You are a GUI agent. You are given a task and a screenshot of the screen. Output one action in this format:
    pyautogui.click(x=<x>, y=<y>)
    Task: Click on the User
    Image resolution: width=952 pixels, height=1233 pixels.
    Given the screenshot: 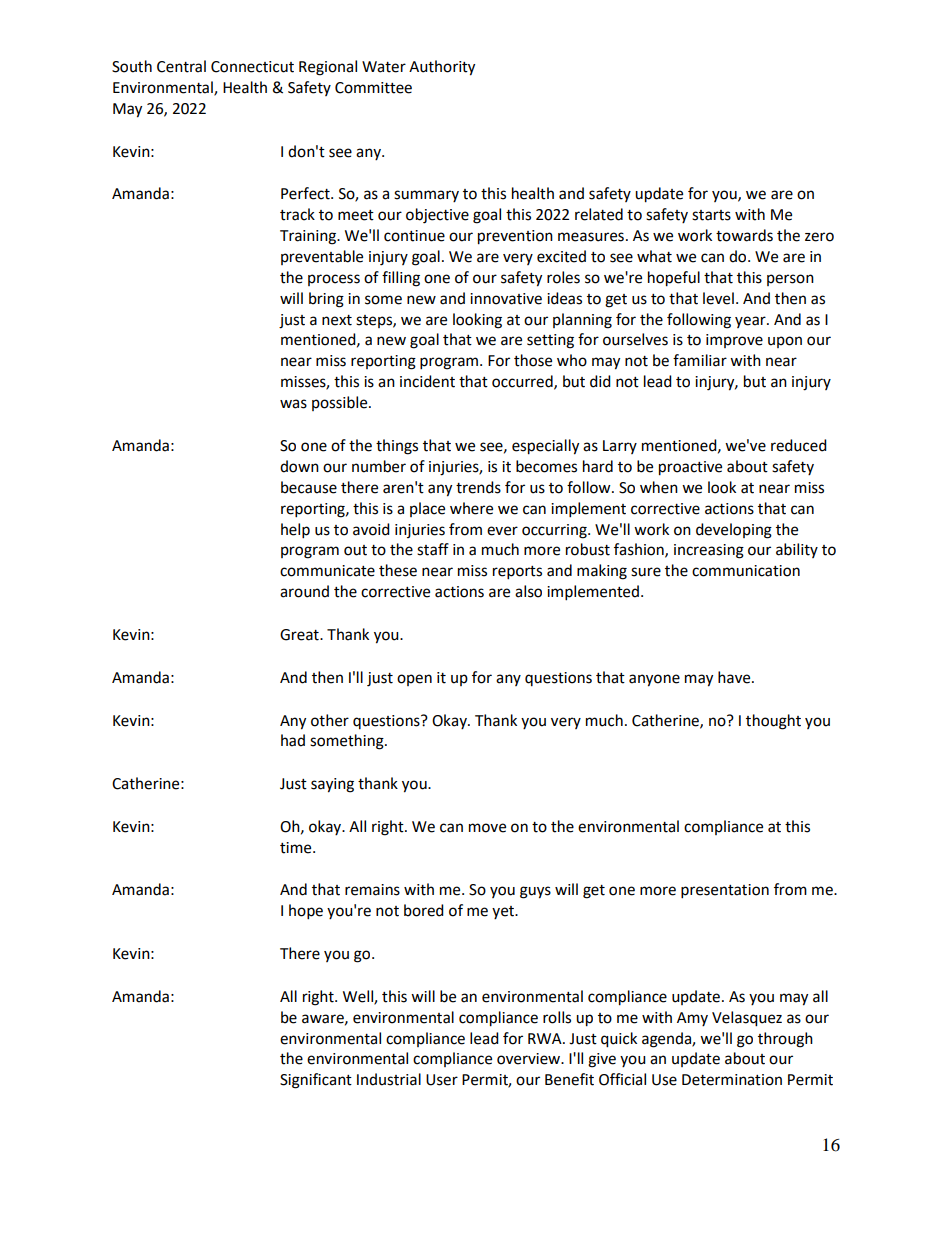 What is the action you would take?
    pyautogui.click(x=442, y=1080)
